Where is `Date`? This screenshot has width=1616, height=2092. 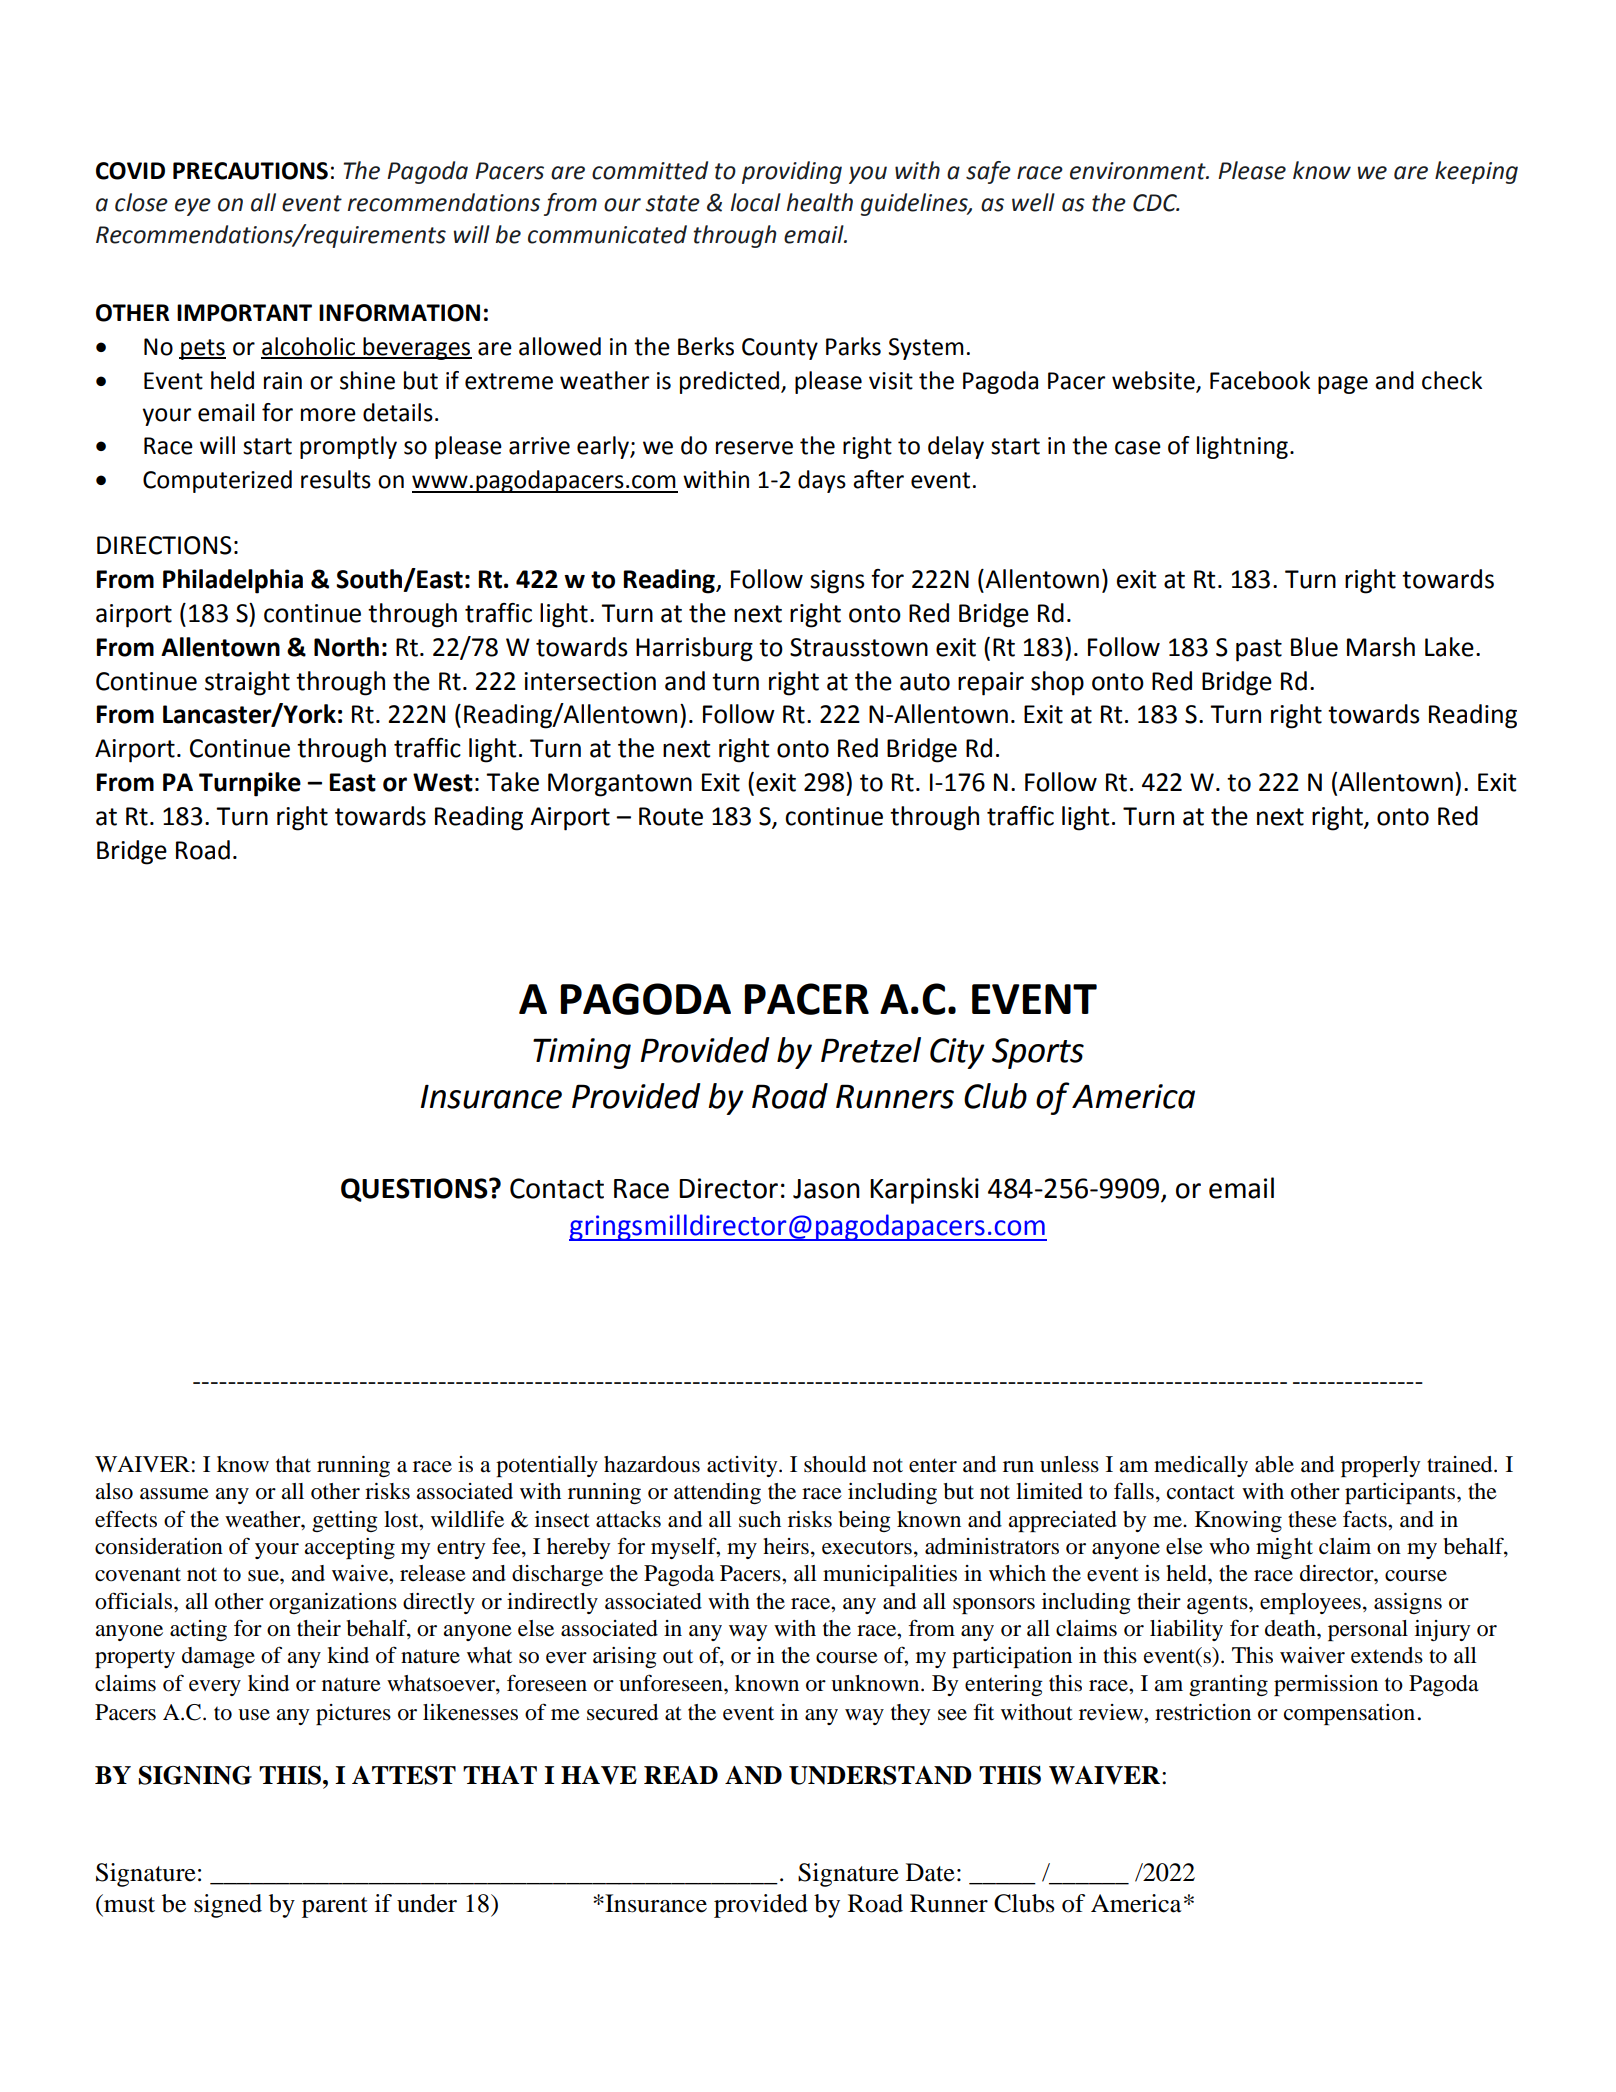
Date is located at coordinates (930, 1872).
